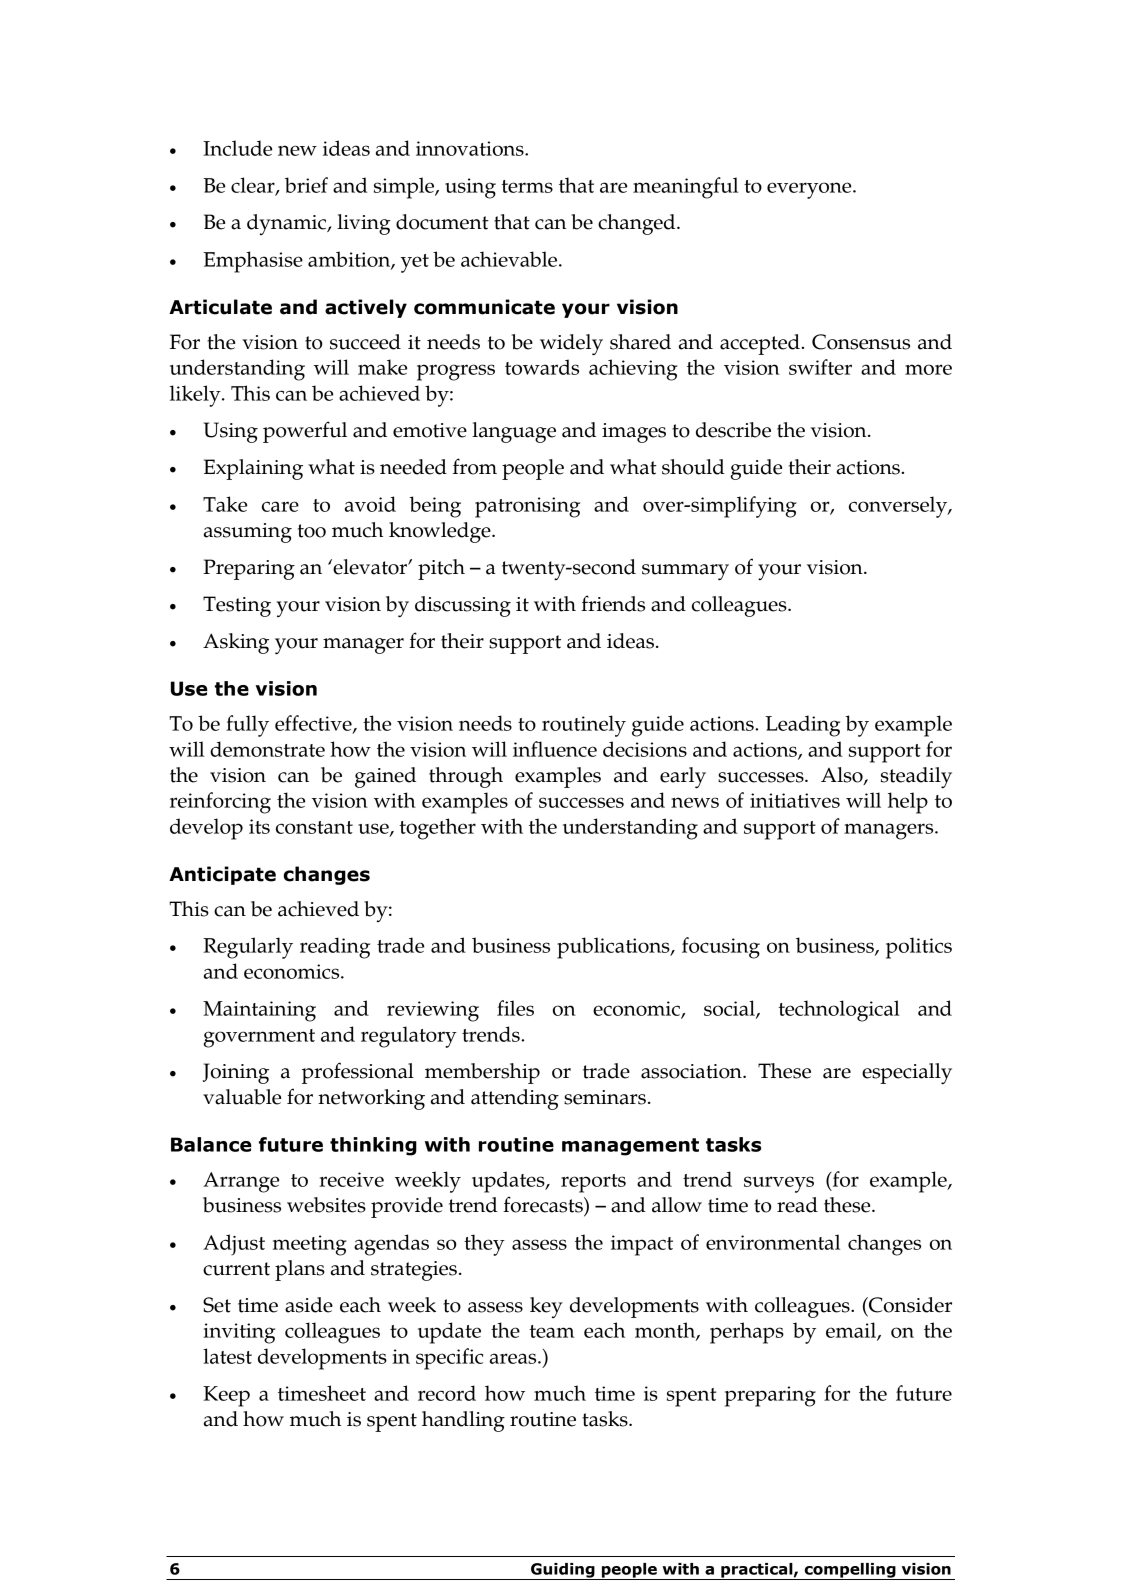  What do you see at coordinates (850, 1571) in the screenshot?
I see `compelling` at bounding box center [850, 1571].
